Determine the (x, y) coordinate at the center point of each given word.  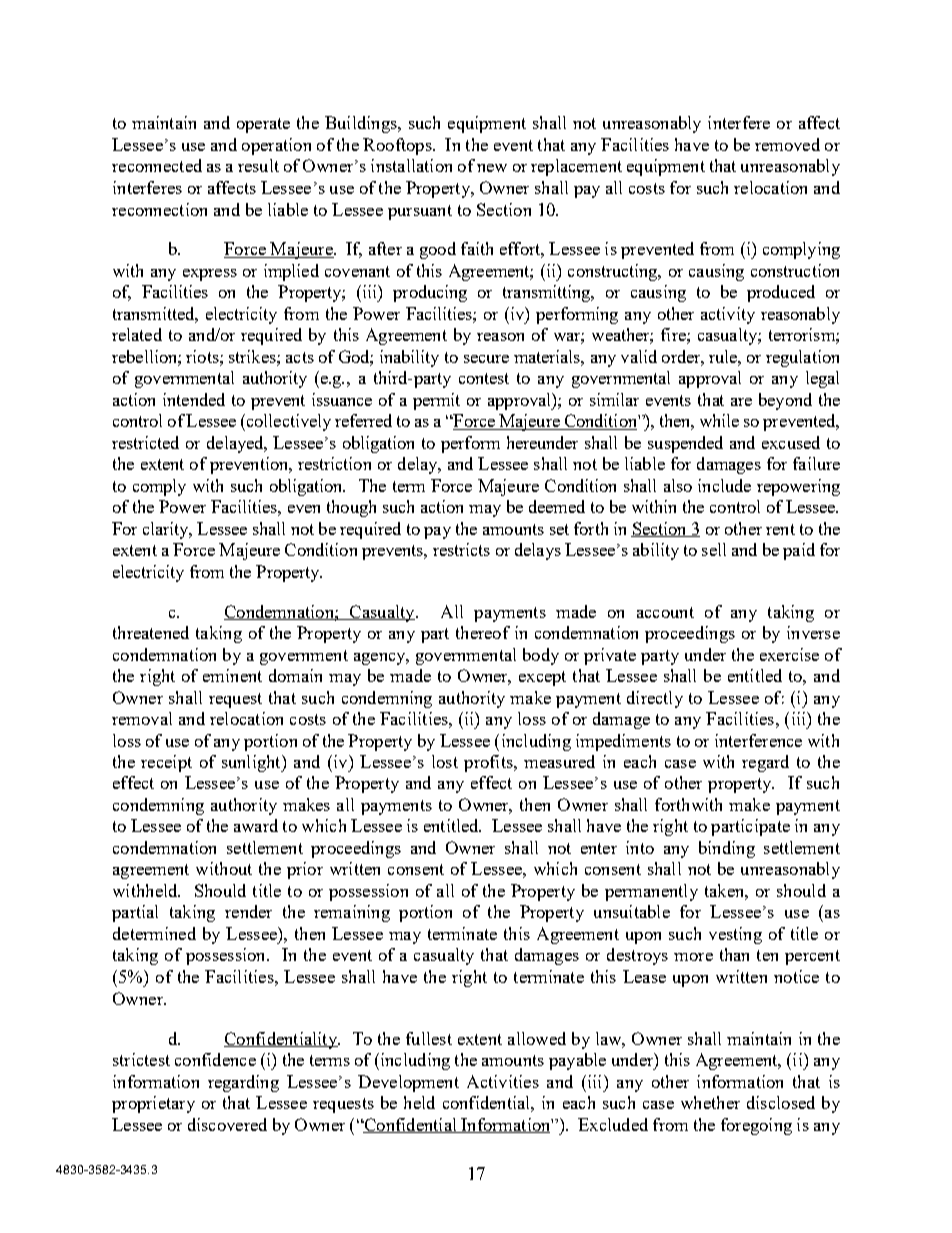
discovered (227, 1124)
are (741, 402)
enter (599, 848)
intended (194, 399)
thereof (483, 632)
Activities (503, 1081)
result (258, 165)
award (256, 825)
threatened (151, 632)
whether (710, 1102)
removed (787, 144)
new (492, 168)
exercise (789, 654)
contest (484, 378)
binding (727, 849)
